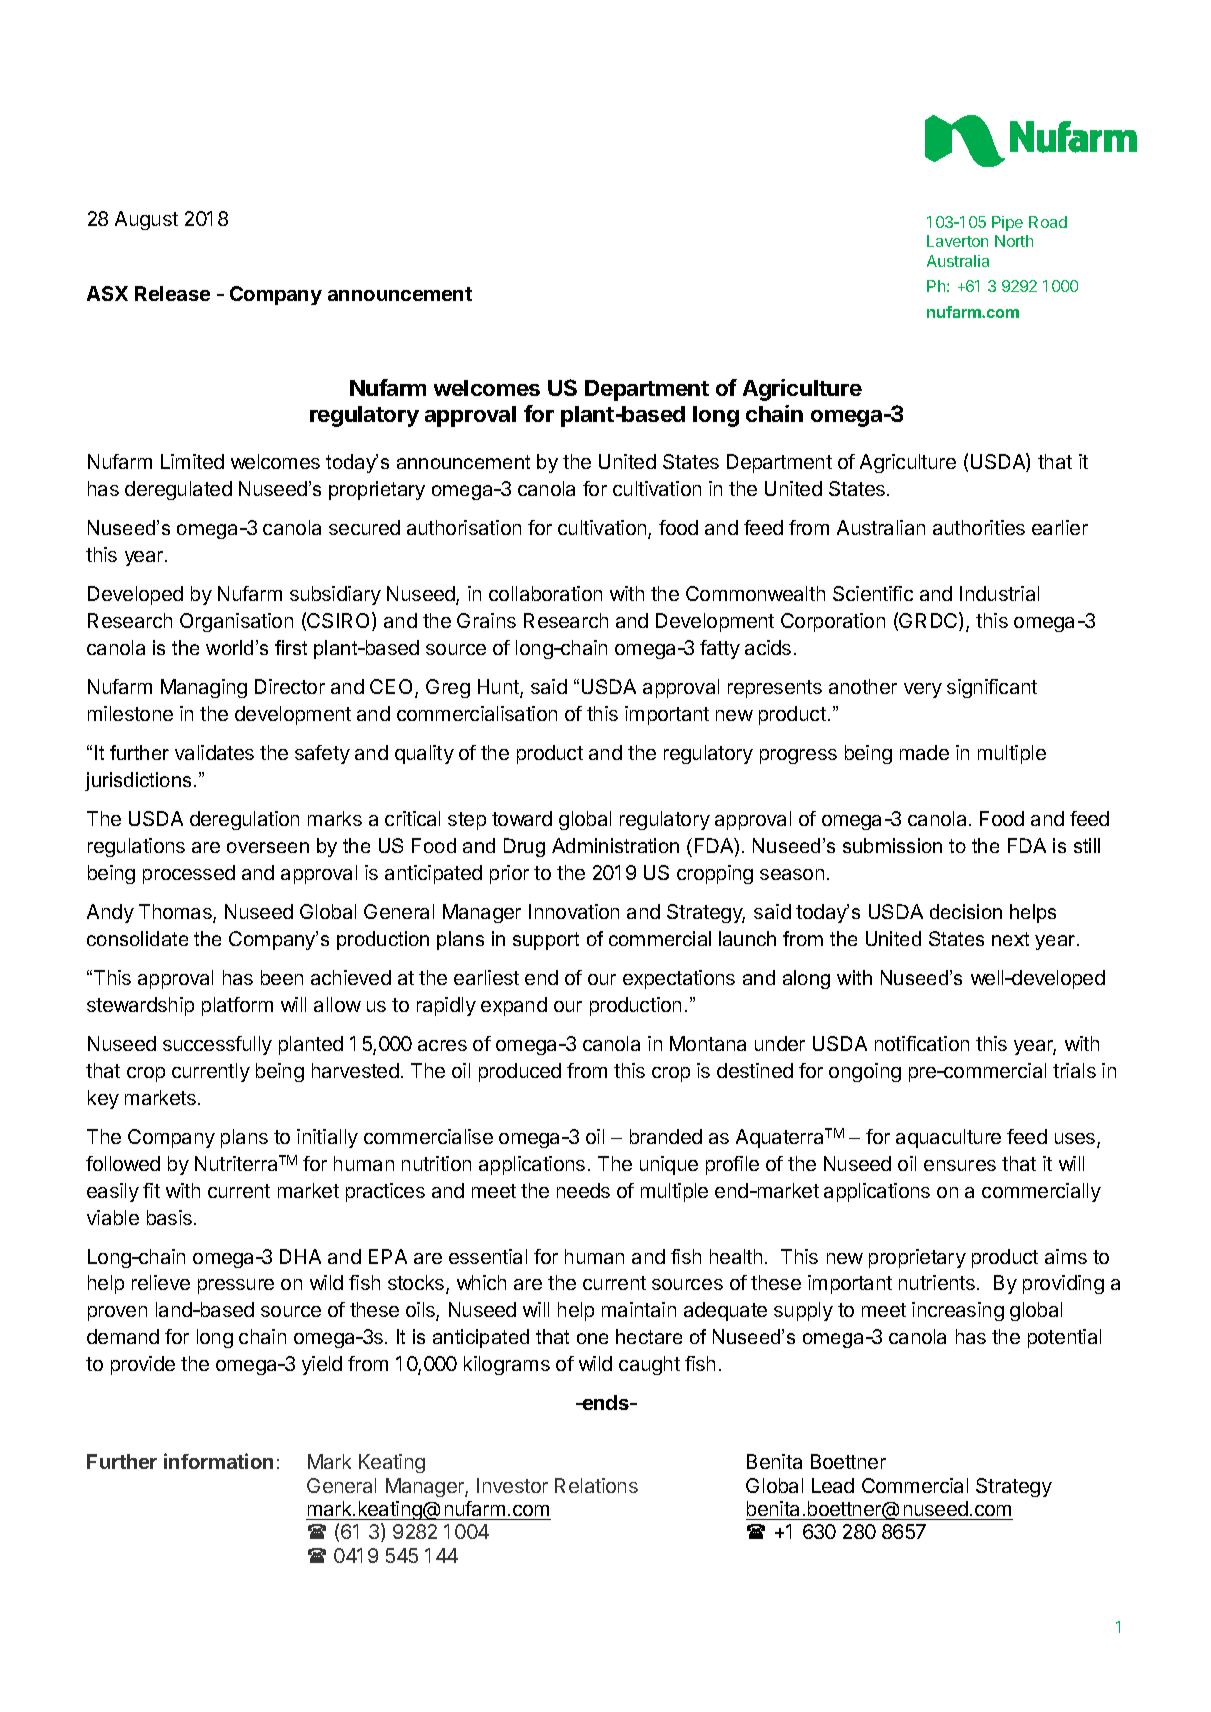  What do you see at coordinates (1007, 223) in the page?
I see `Pipe` at bounding box center [1007, 223].
